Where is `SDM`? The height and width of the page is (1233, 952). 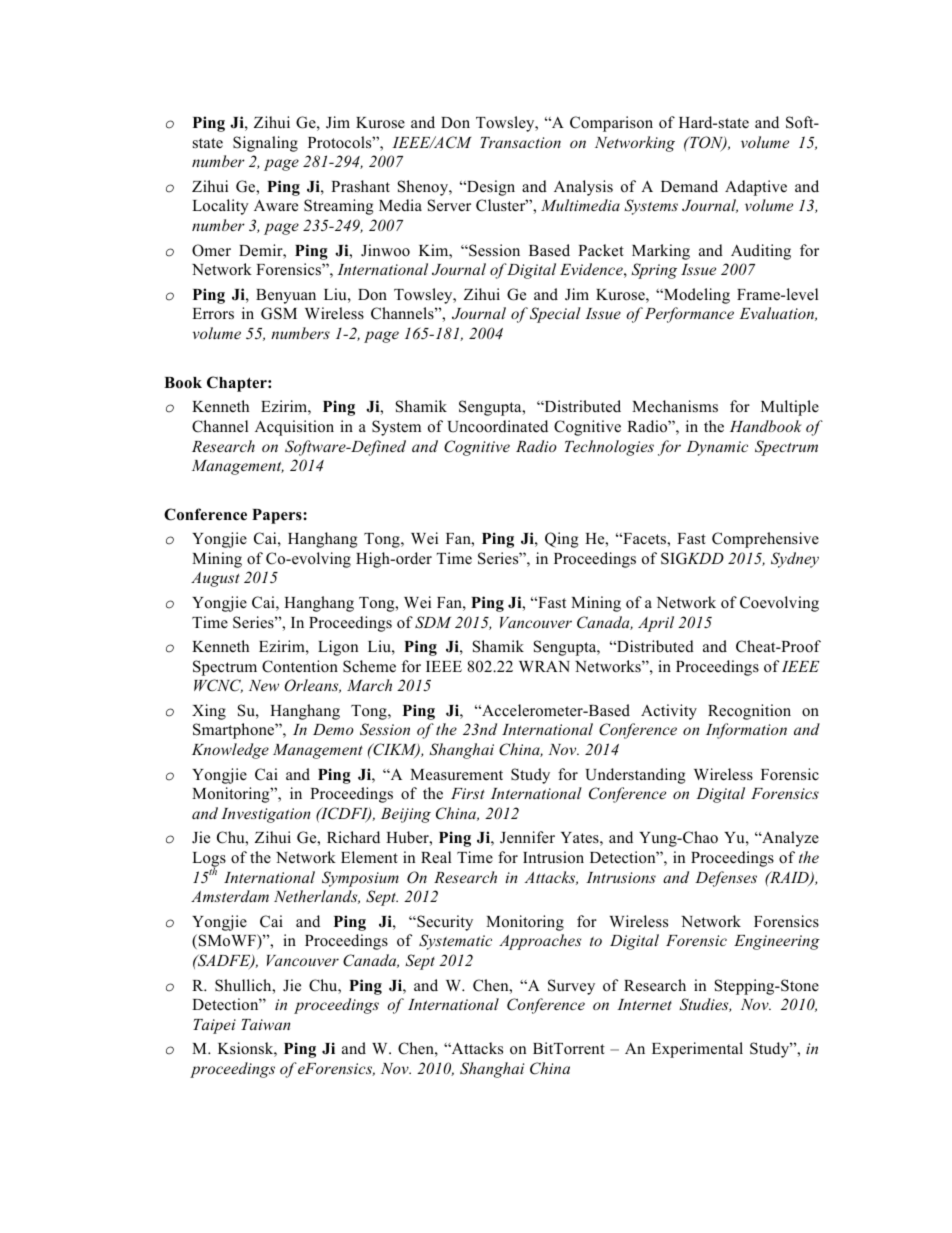 SDM is located at coordinates (433, 622).
